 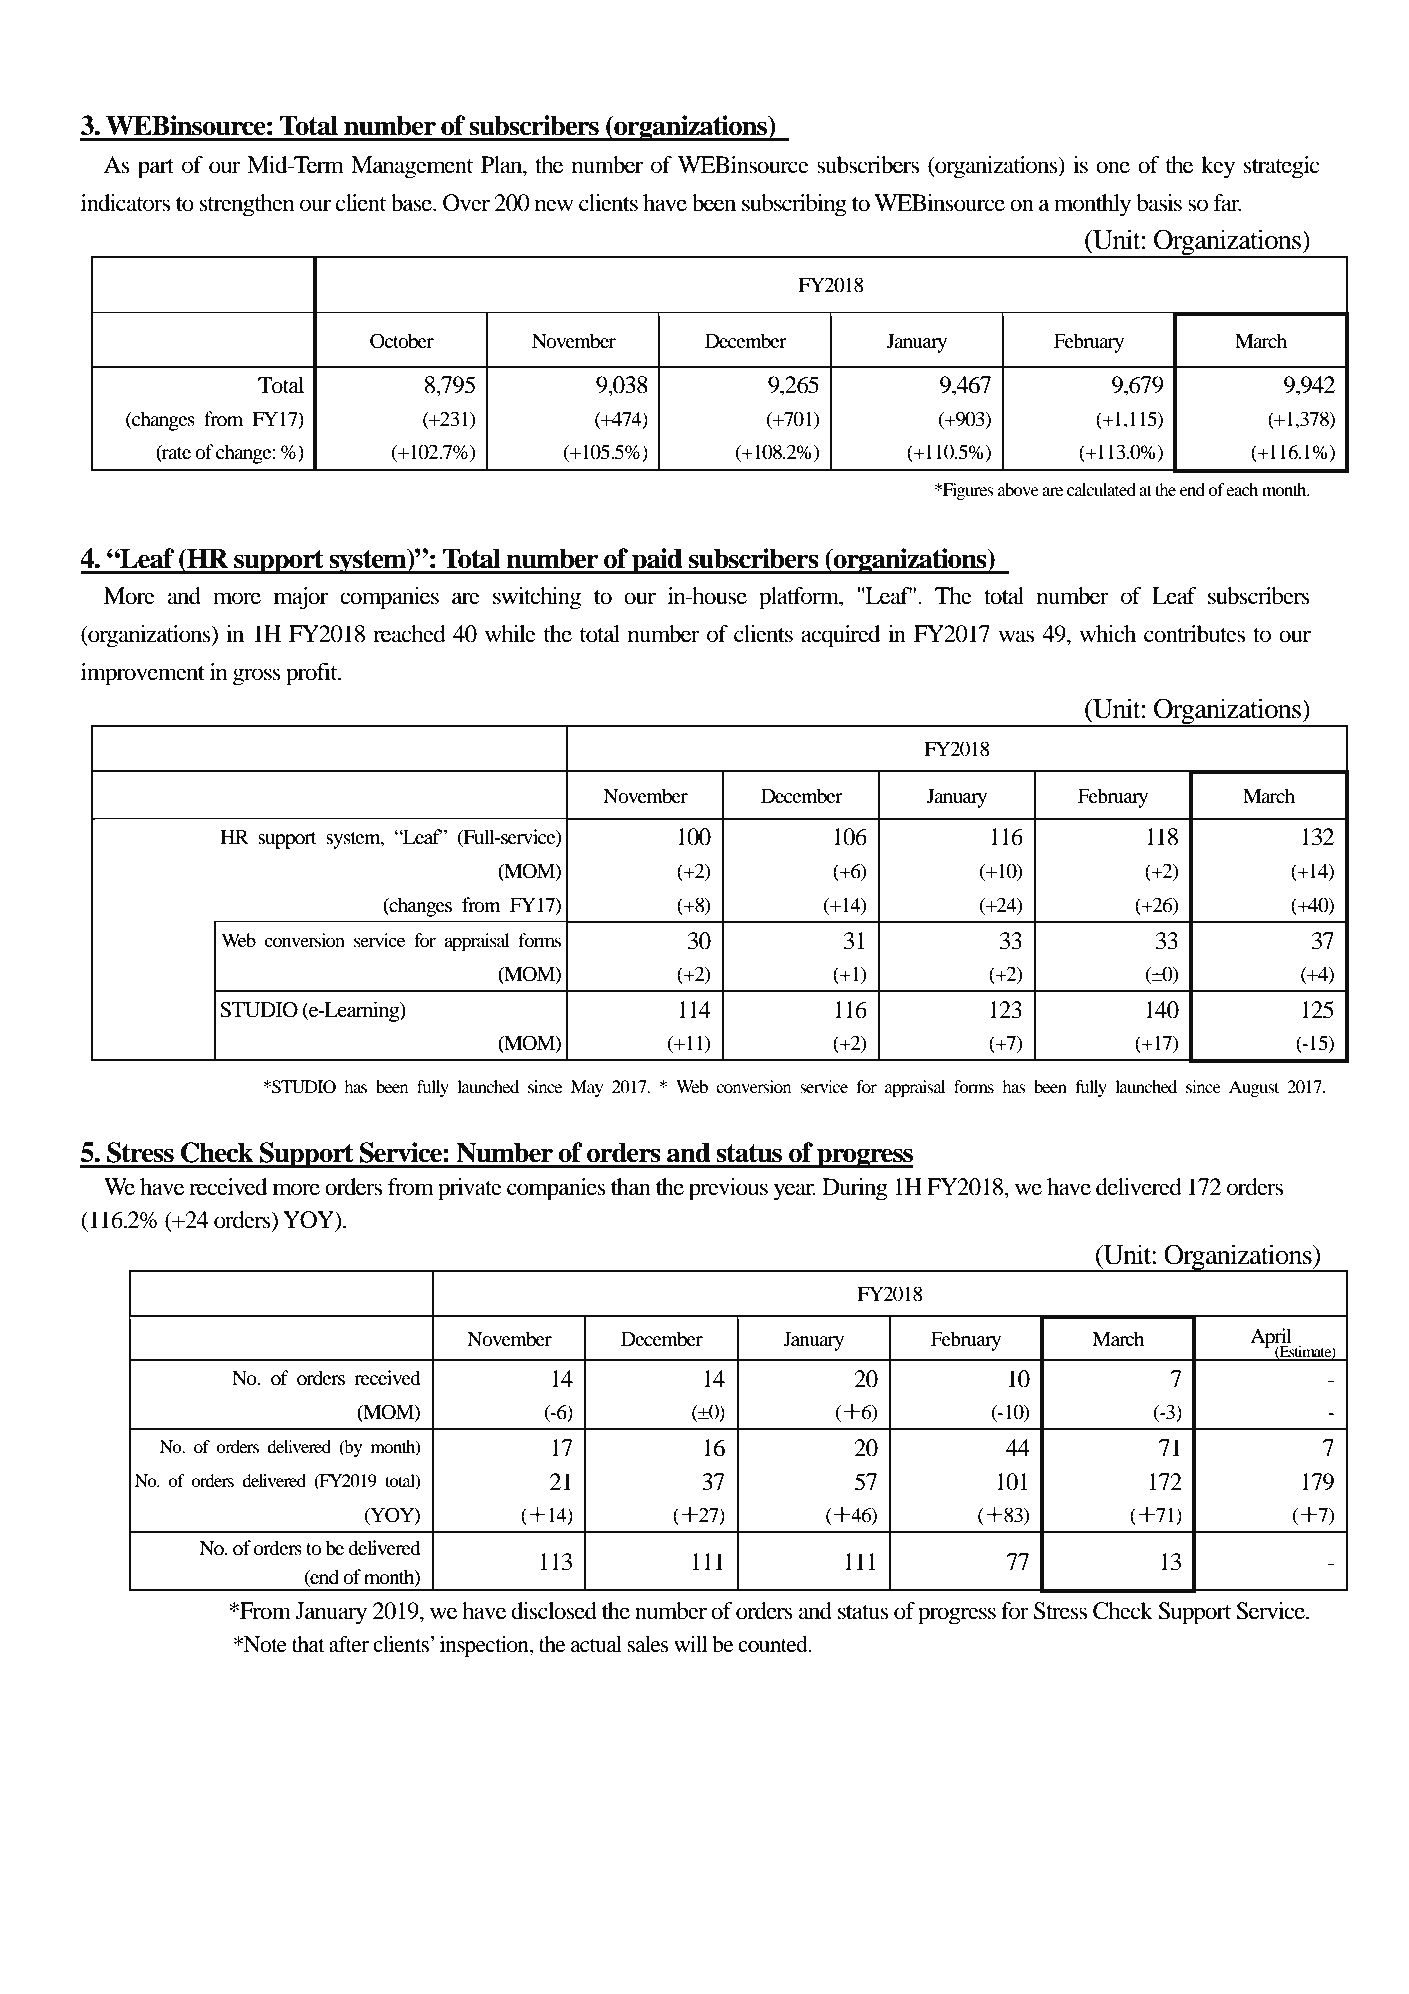 I want to click on basis, so click(x=1159, y=203).
